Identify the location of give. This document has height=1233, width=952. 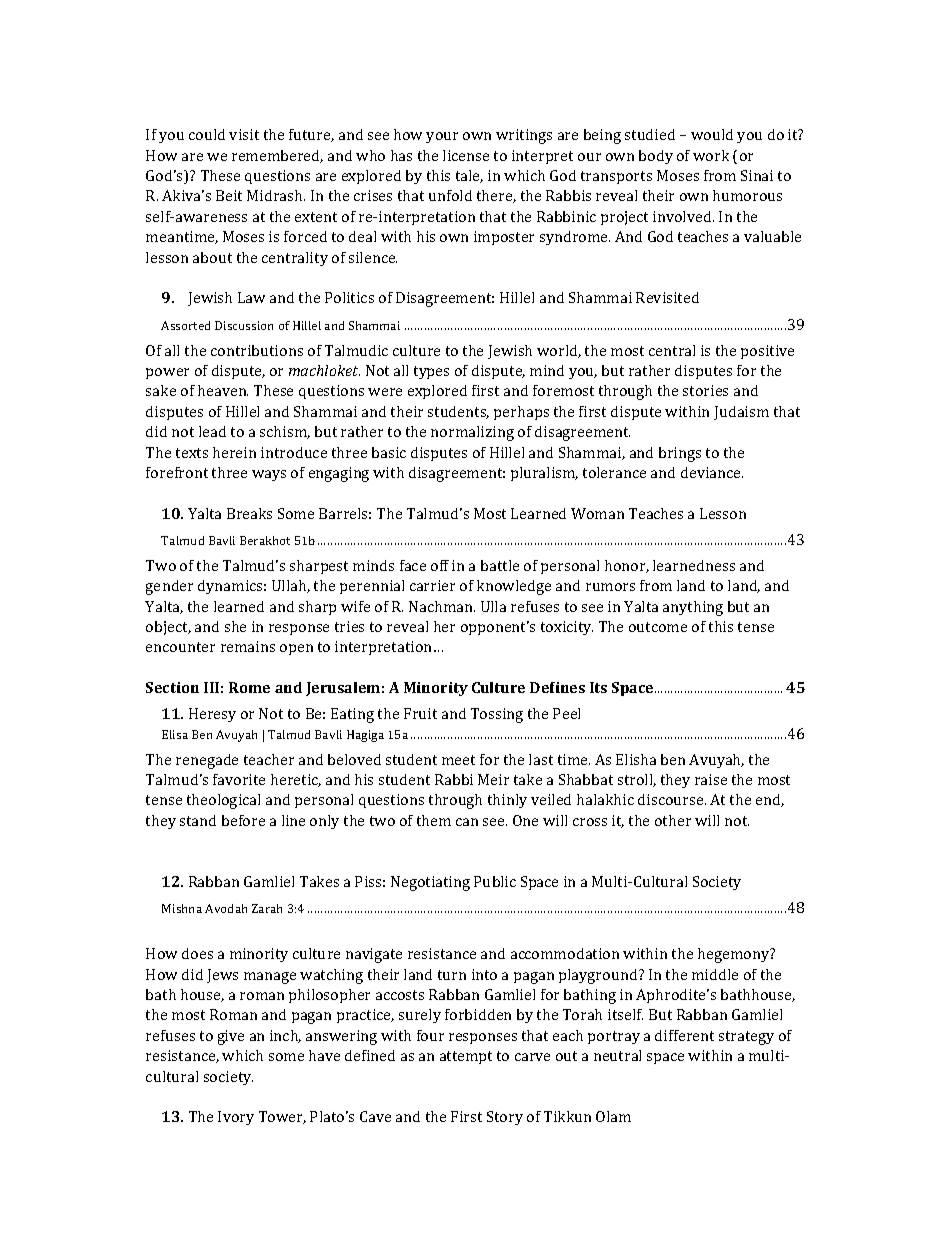
(231, 1037).
